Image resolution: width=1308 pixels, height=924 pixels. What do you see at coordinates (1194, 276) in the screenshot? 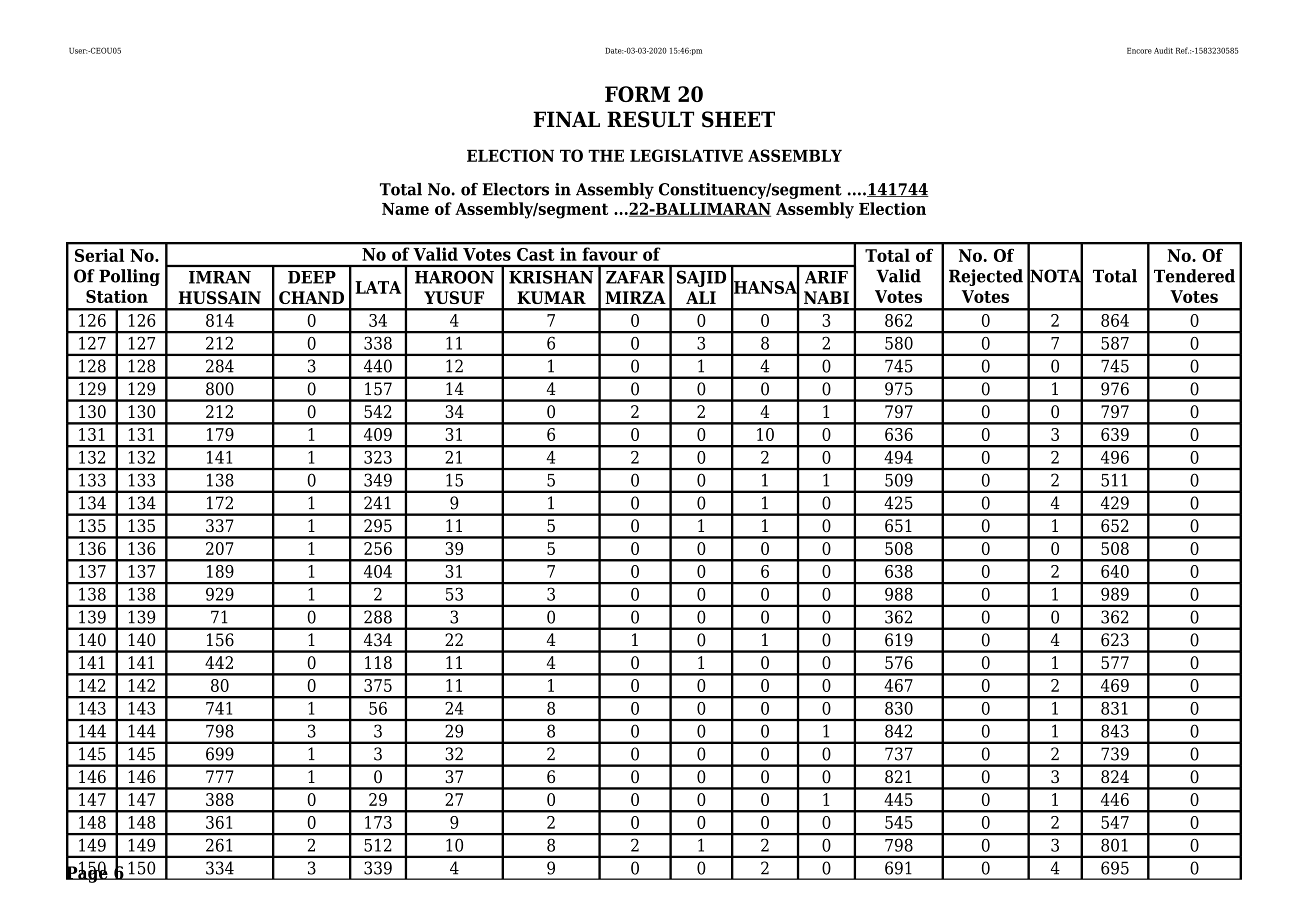
I see `Tendered` at bounding box center [1194, 276].
